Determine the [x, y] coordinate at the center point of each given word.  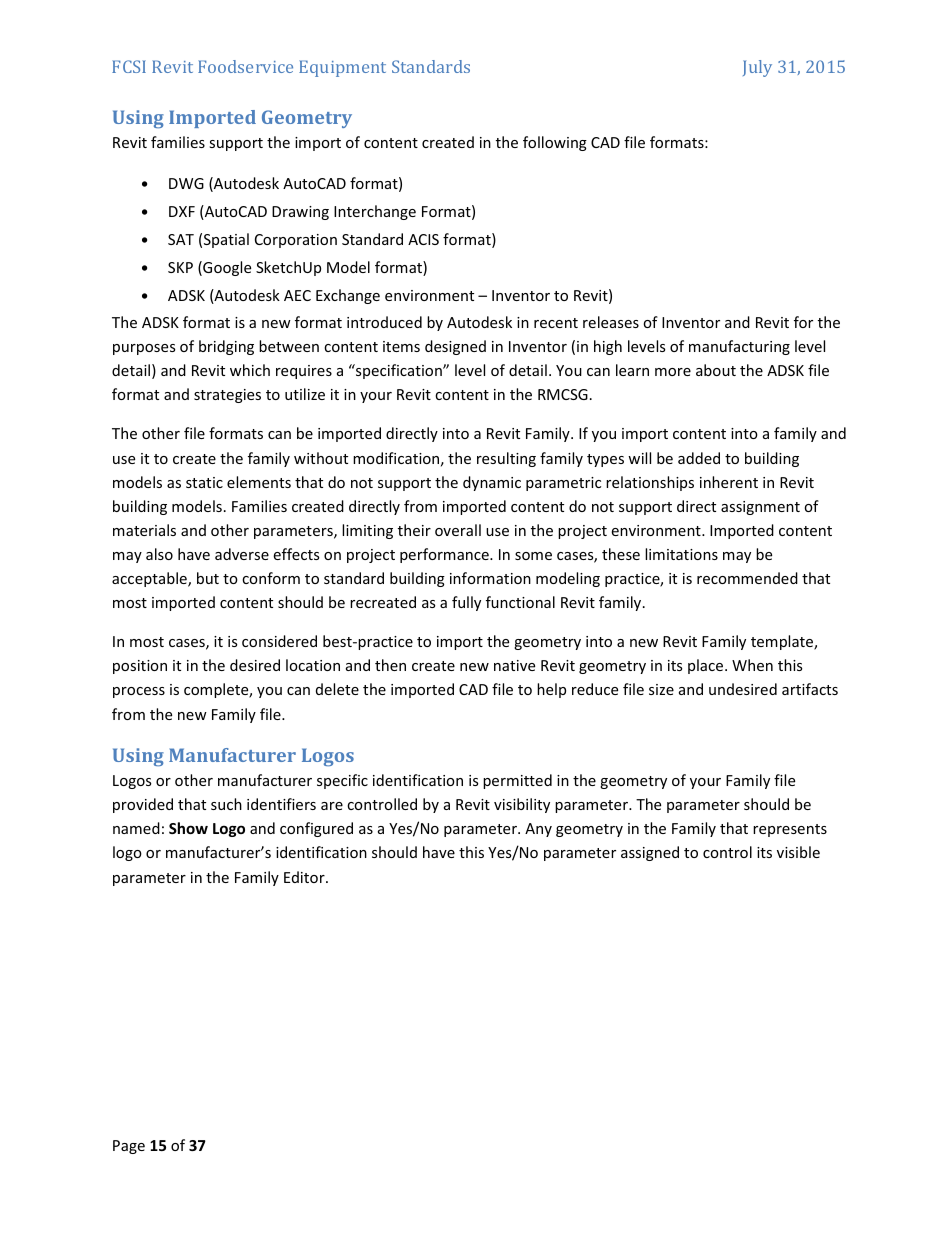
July [757, 68]
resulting [506, 459]
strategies [227, 396]
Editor [305, 877]
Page [129, 1147]
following [555, 143]
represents [790, 830]
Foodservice [245, 66]
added [699, 458]
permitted [517, 781]
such [226, 804]
